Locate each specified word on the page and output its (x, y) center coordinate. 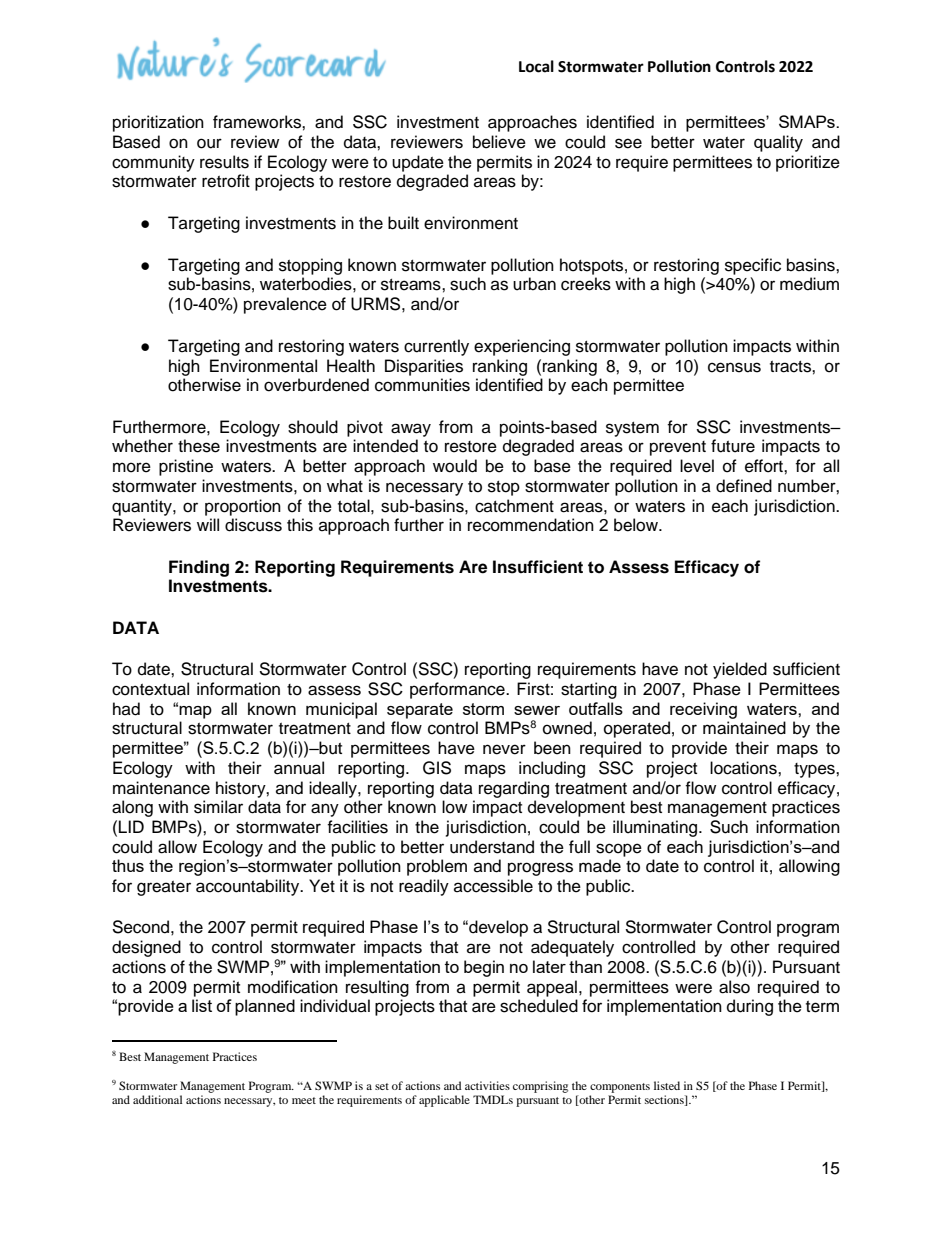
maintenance (161, 788)
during (750, 1007)
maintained (744, 728)
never (504, 749)
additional (157, 1099)
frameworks (258, 122)
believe (499, 142)
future (733, 446)
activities (487, 1085)
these (199, 446)
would (455, 466)
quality (778, 143)
